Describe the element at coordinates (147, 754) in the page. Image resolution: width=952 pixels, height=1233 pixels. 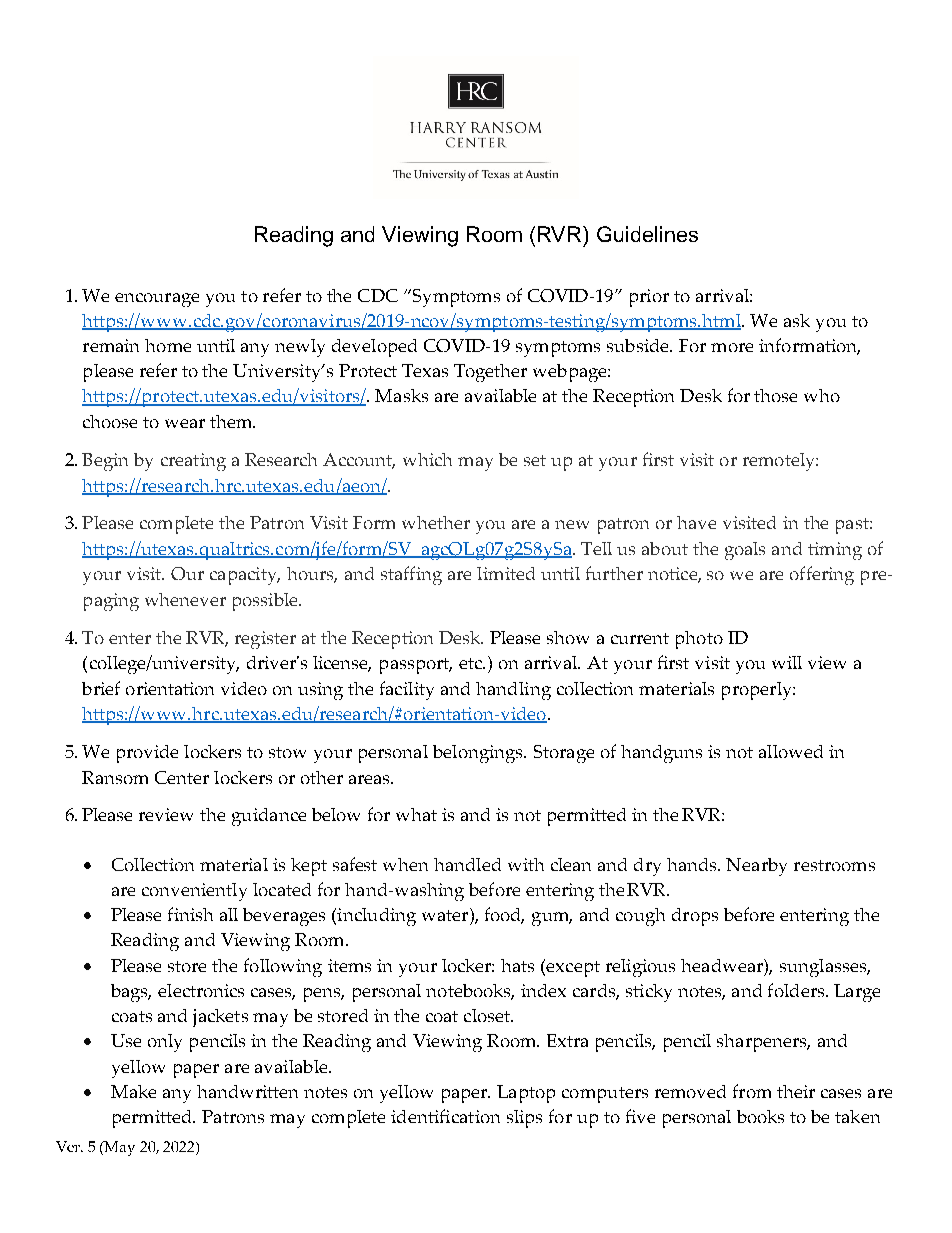
I see `provide` at that location.
